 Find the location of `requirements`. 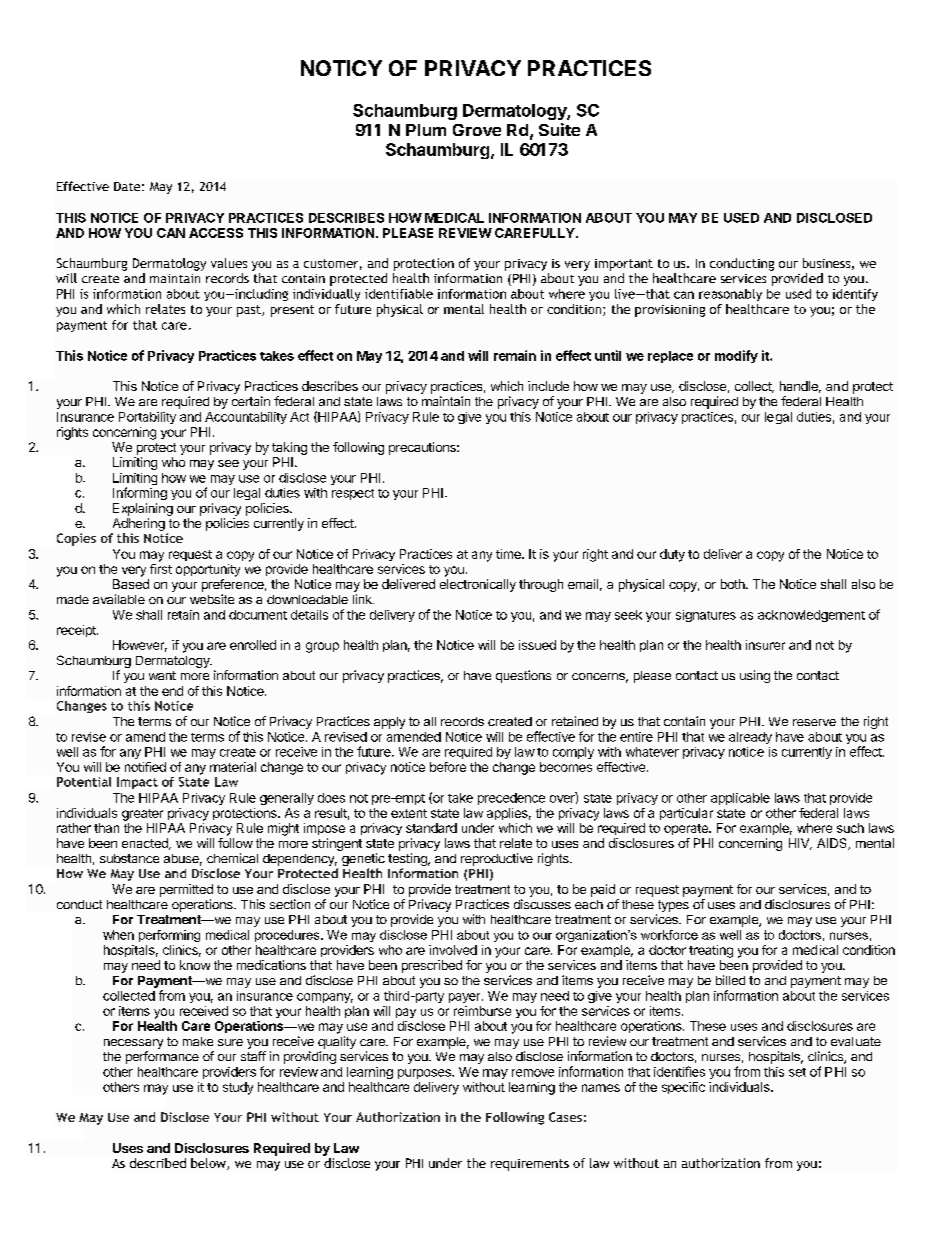

requirements is located at coordinates (530, 1165).
